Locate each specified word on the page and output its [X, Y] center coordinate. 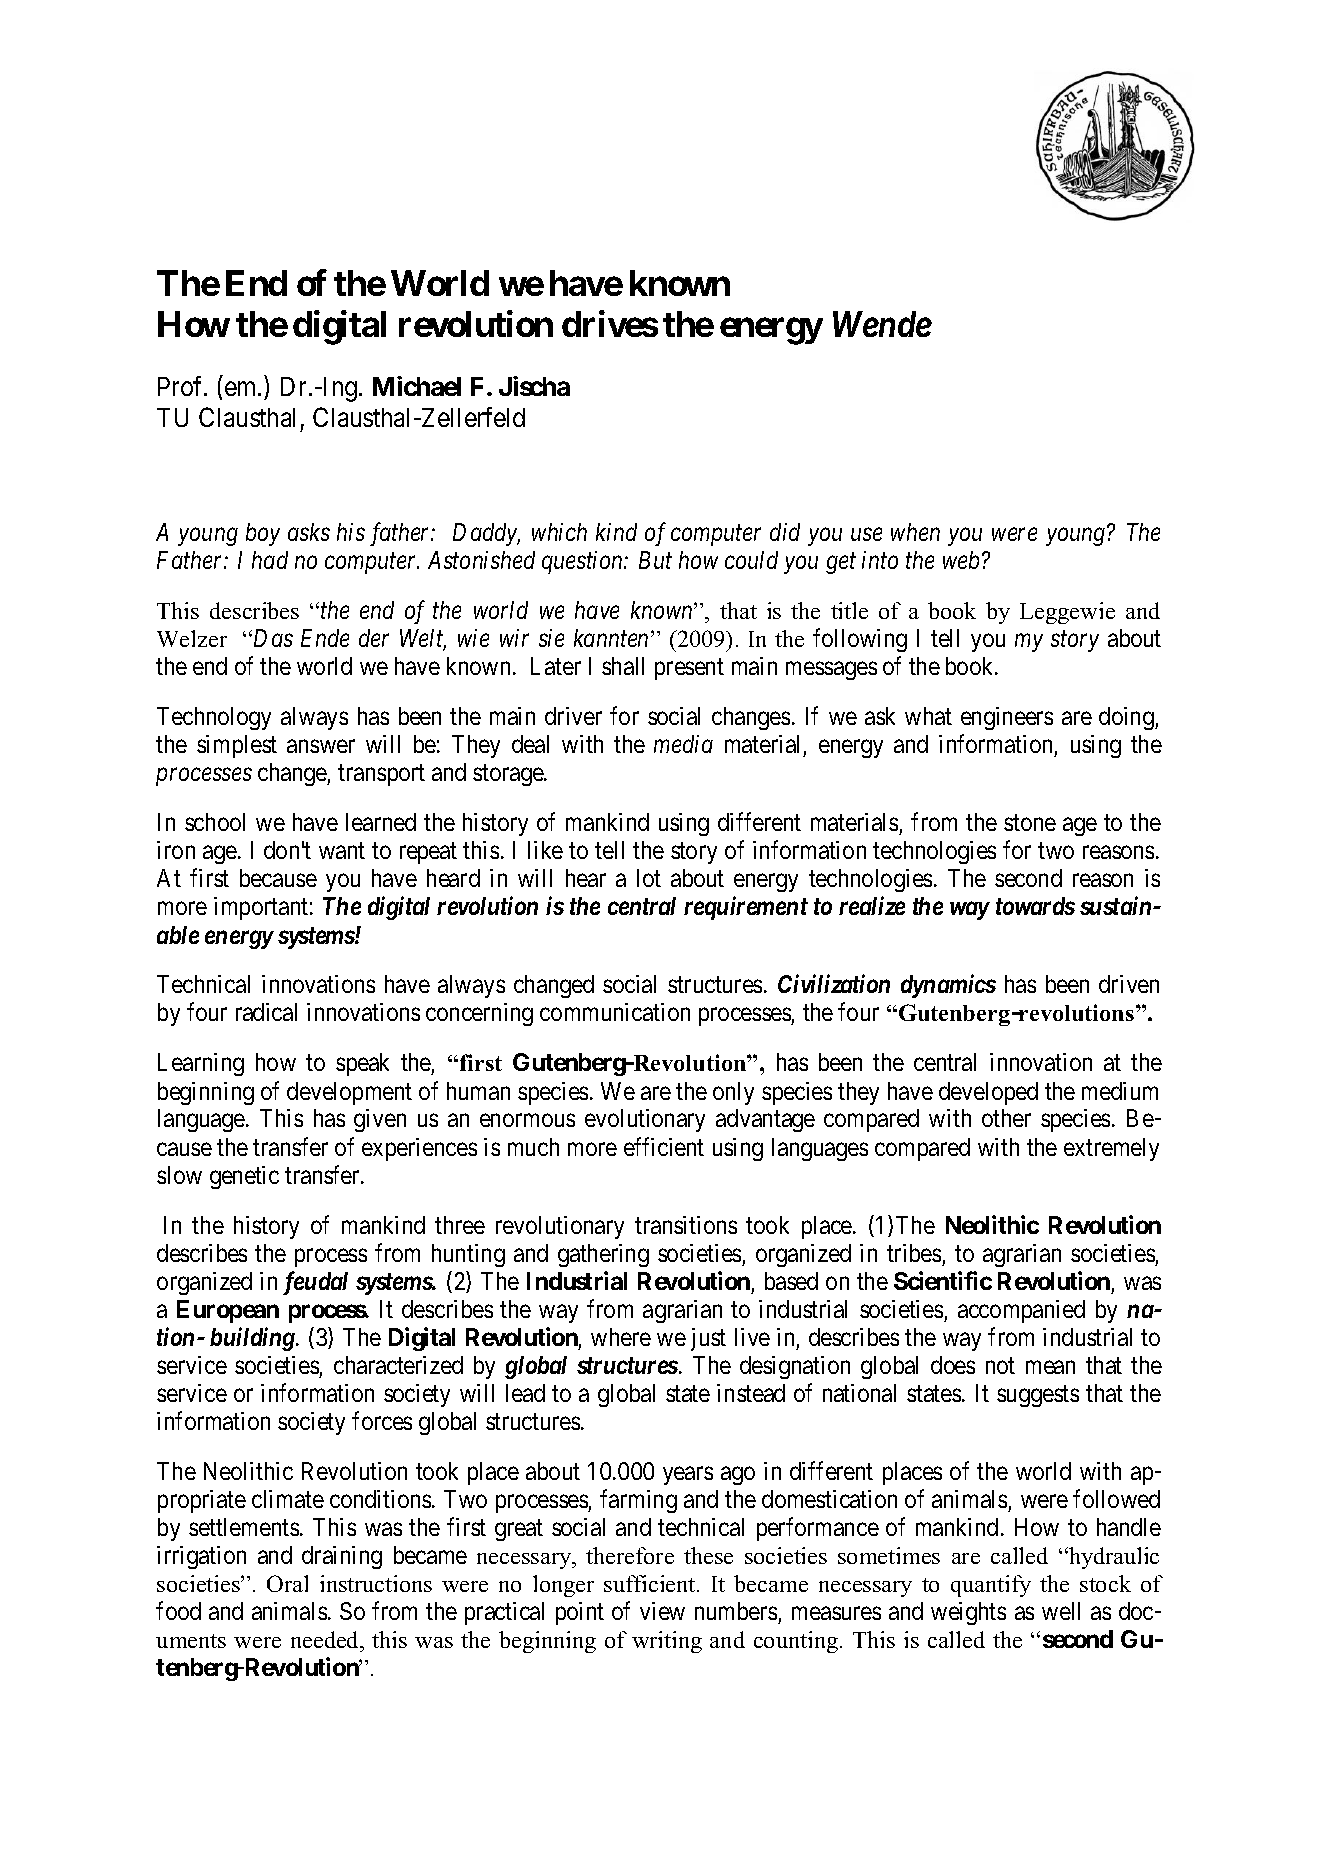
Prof [182, 386]
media [683, 744]
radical [266, 1012]
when [915, 532]
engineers [1007, 718]
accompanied [1021, 1311]
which [559, 532]
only [733, 1093]
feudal [315, 1283]
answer [321, 746]
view [662, 1611]
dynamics [948, 986]
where [621, 1337]
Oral [287, 1583]
